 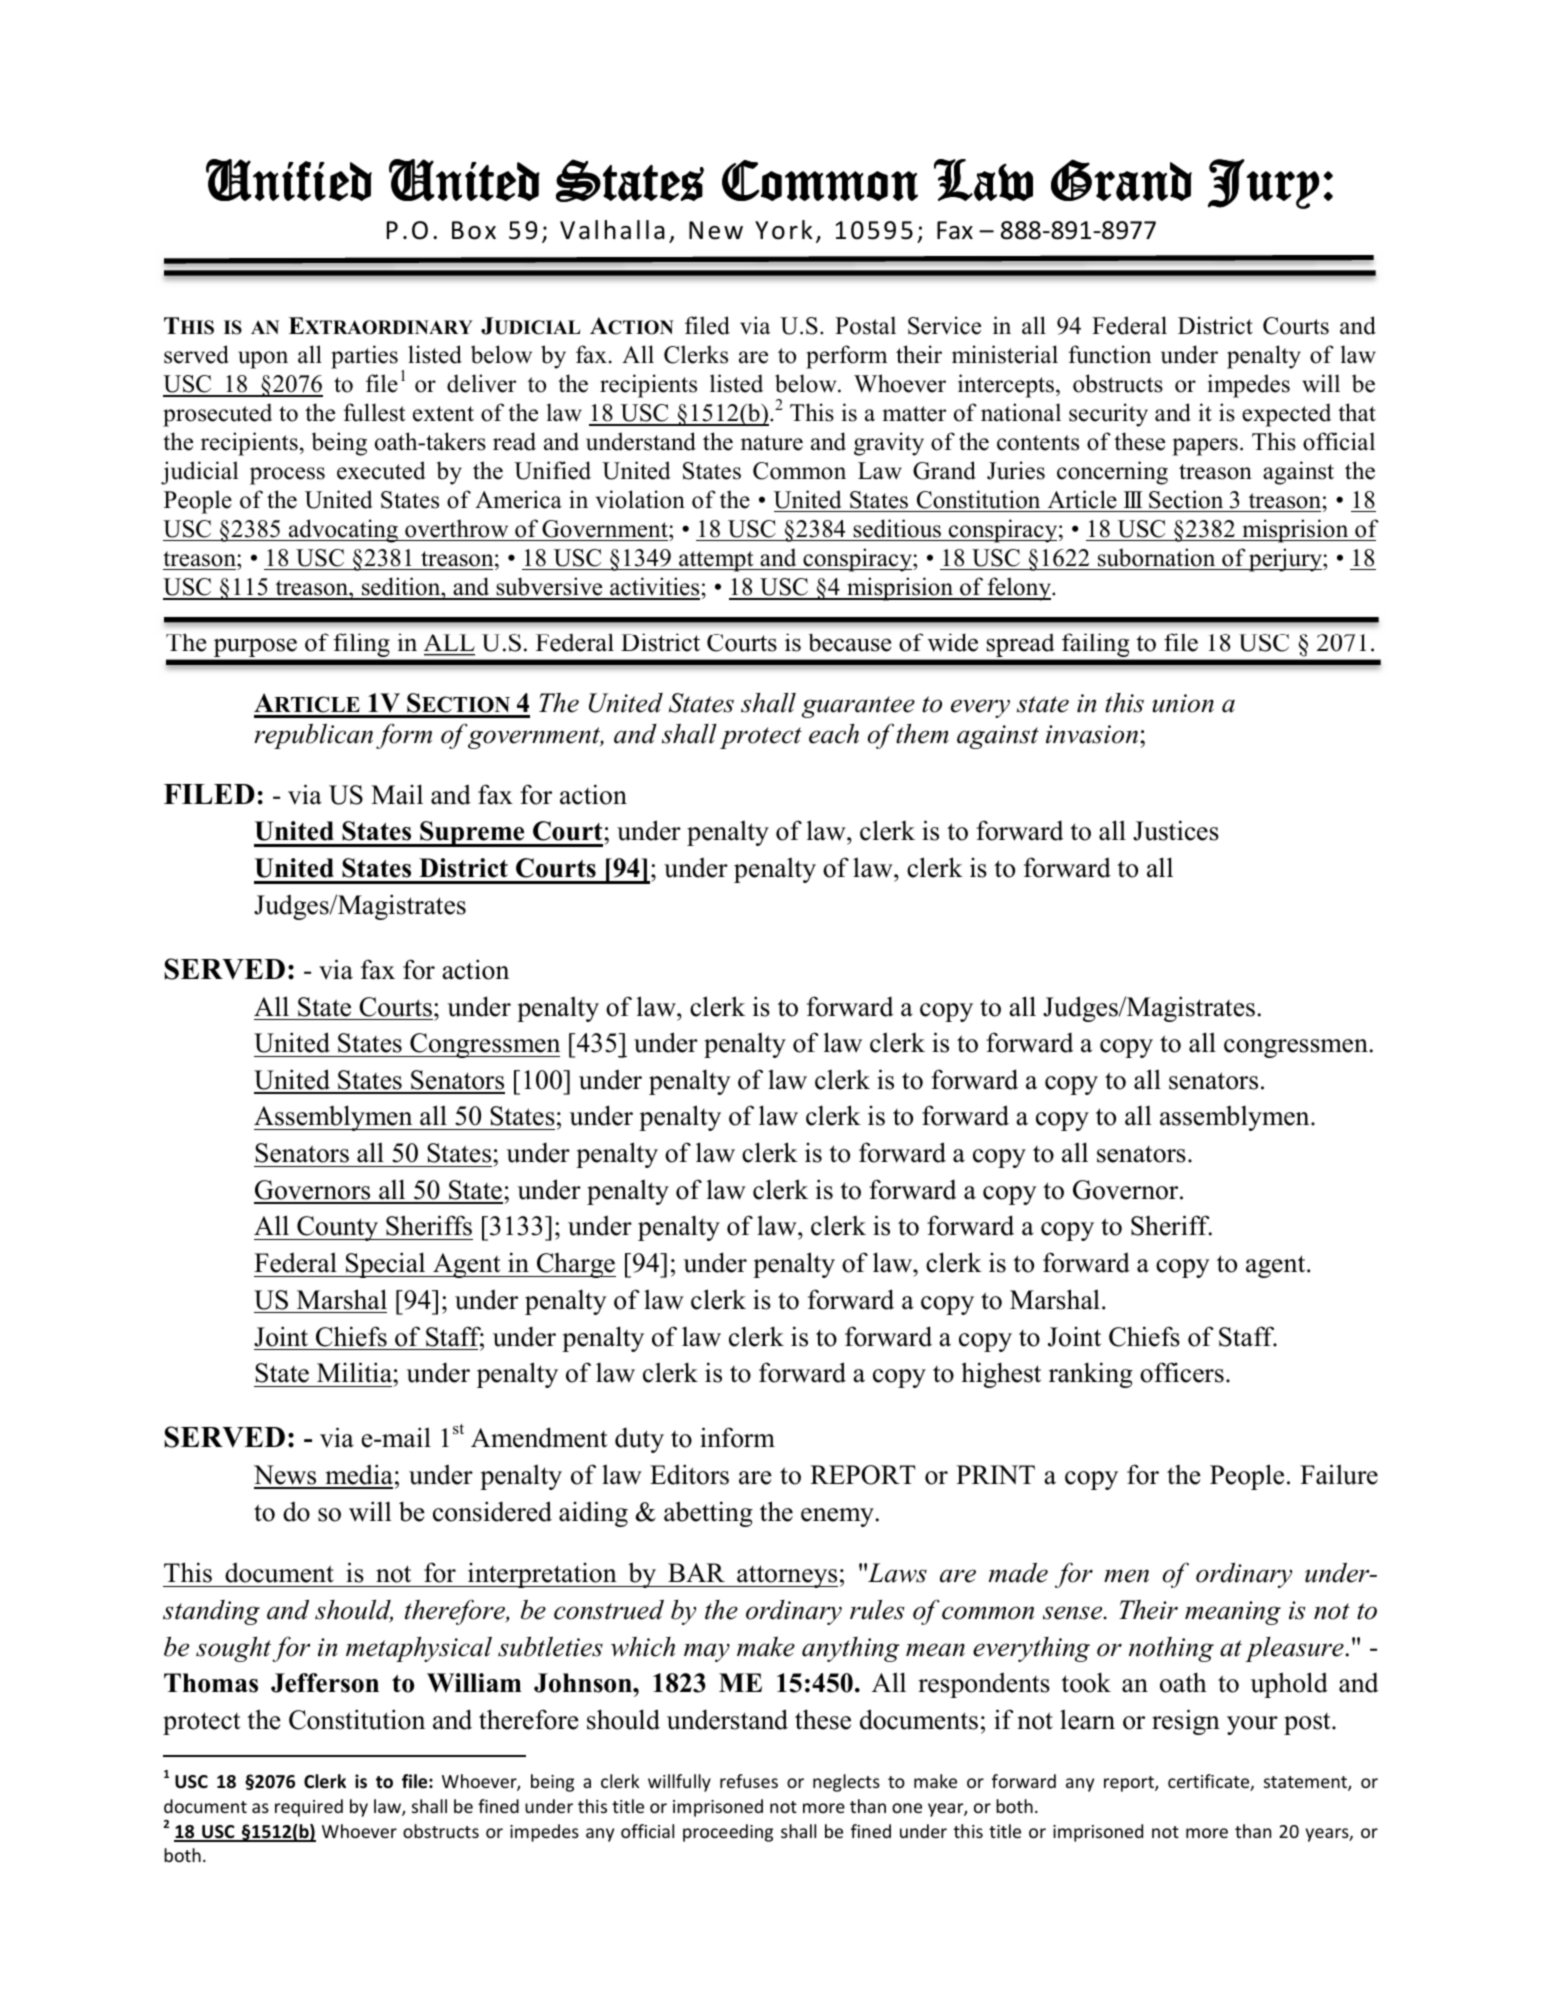 I want to click on Editors, so click(x=689, y=1474).
